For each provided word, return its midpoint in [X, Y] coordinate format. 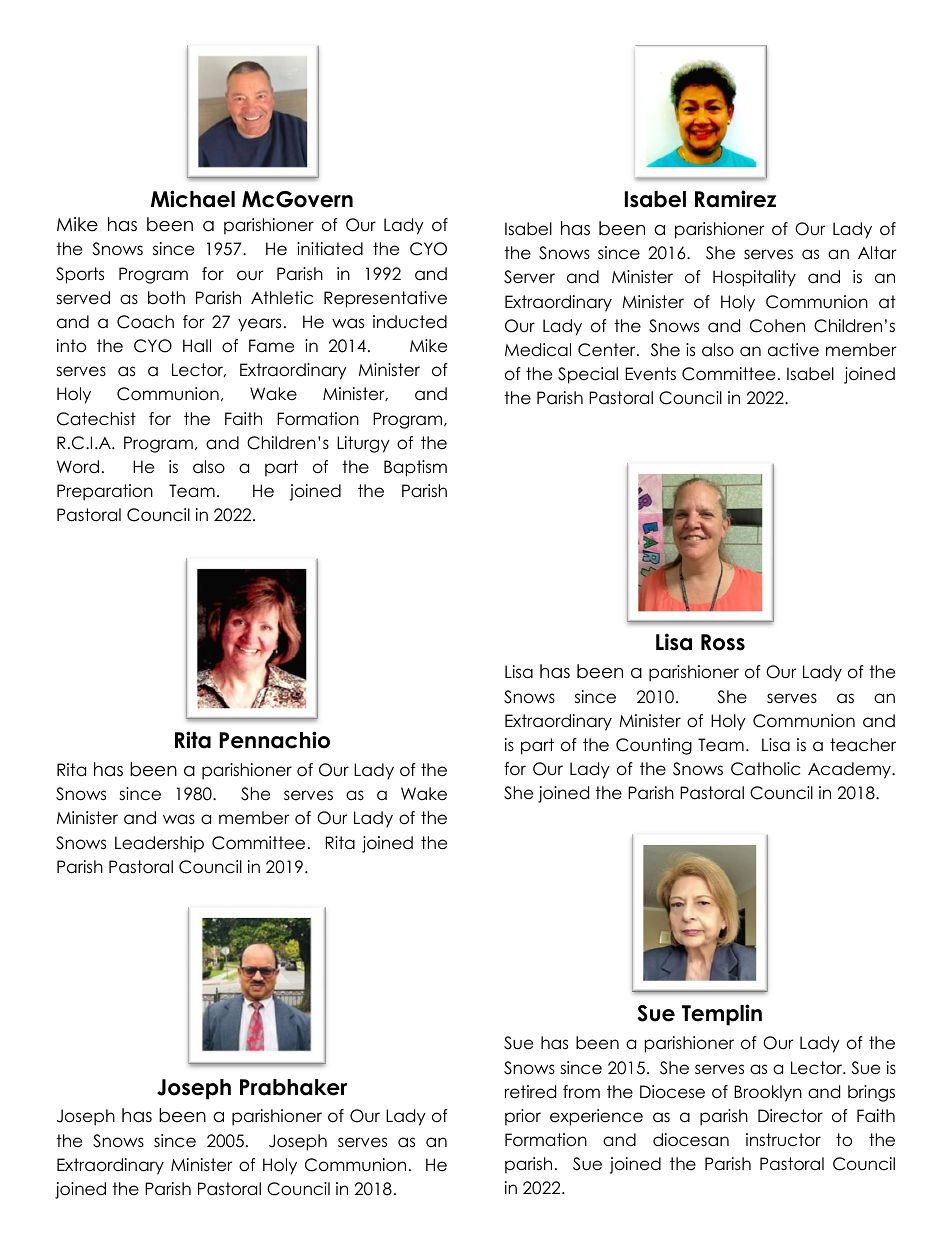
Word [78, 467]
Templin [722, 1015]
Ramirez [735, 199]
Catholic [765, 769]
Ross [723, 642]
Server [529, 277]
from [581, 1092]
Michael [193, 199]
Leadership [159, 844]
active [793, 350]
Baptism [415, 468]
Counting [654, 746]
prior [523, 1117]
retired [530, 1092]
